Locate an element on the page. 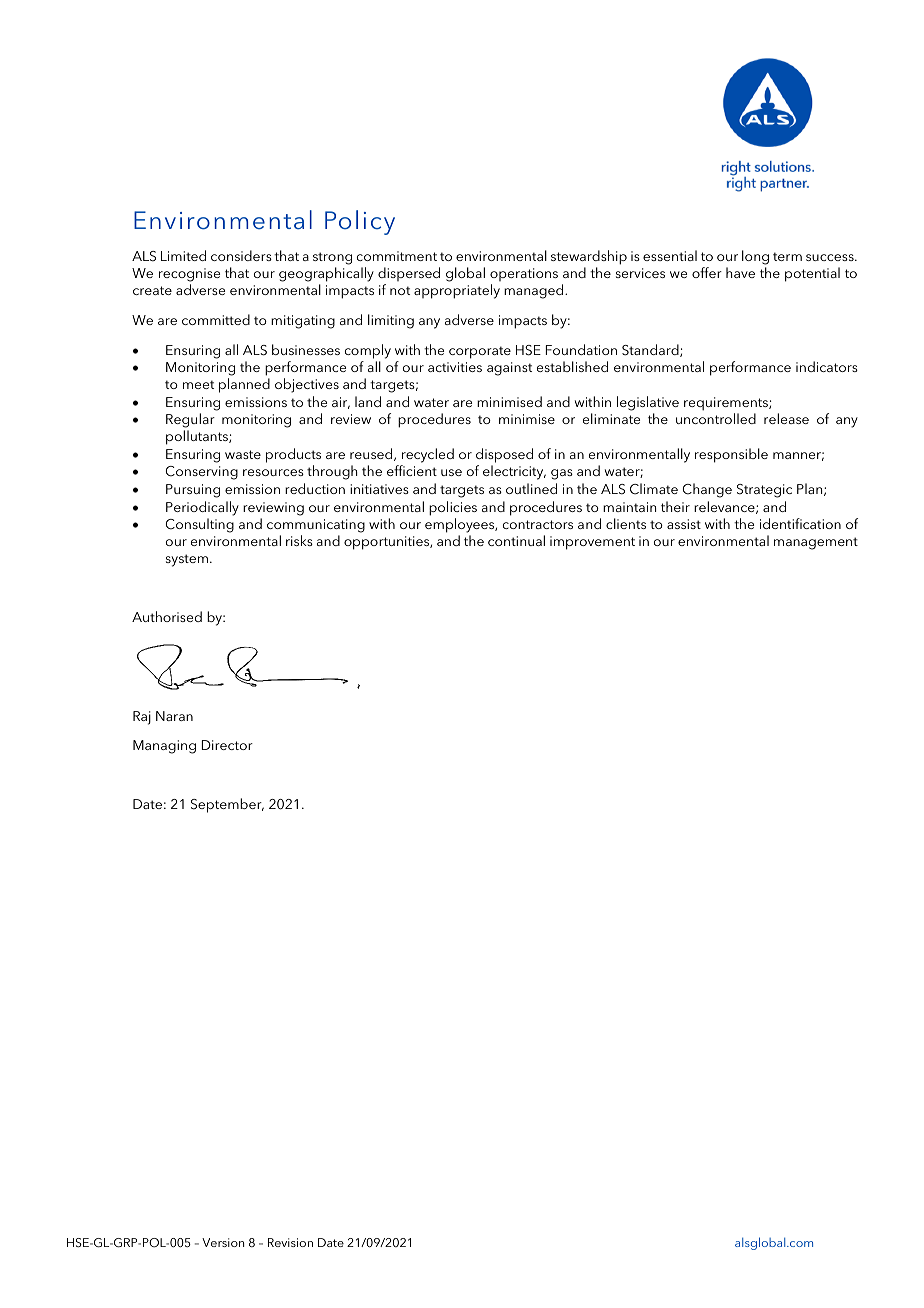 This image has height=1308, width=924. system is located at coordinates (187, 560).
